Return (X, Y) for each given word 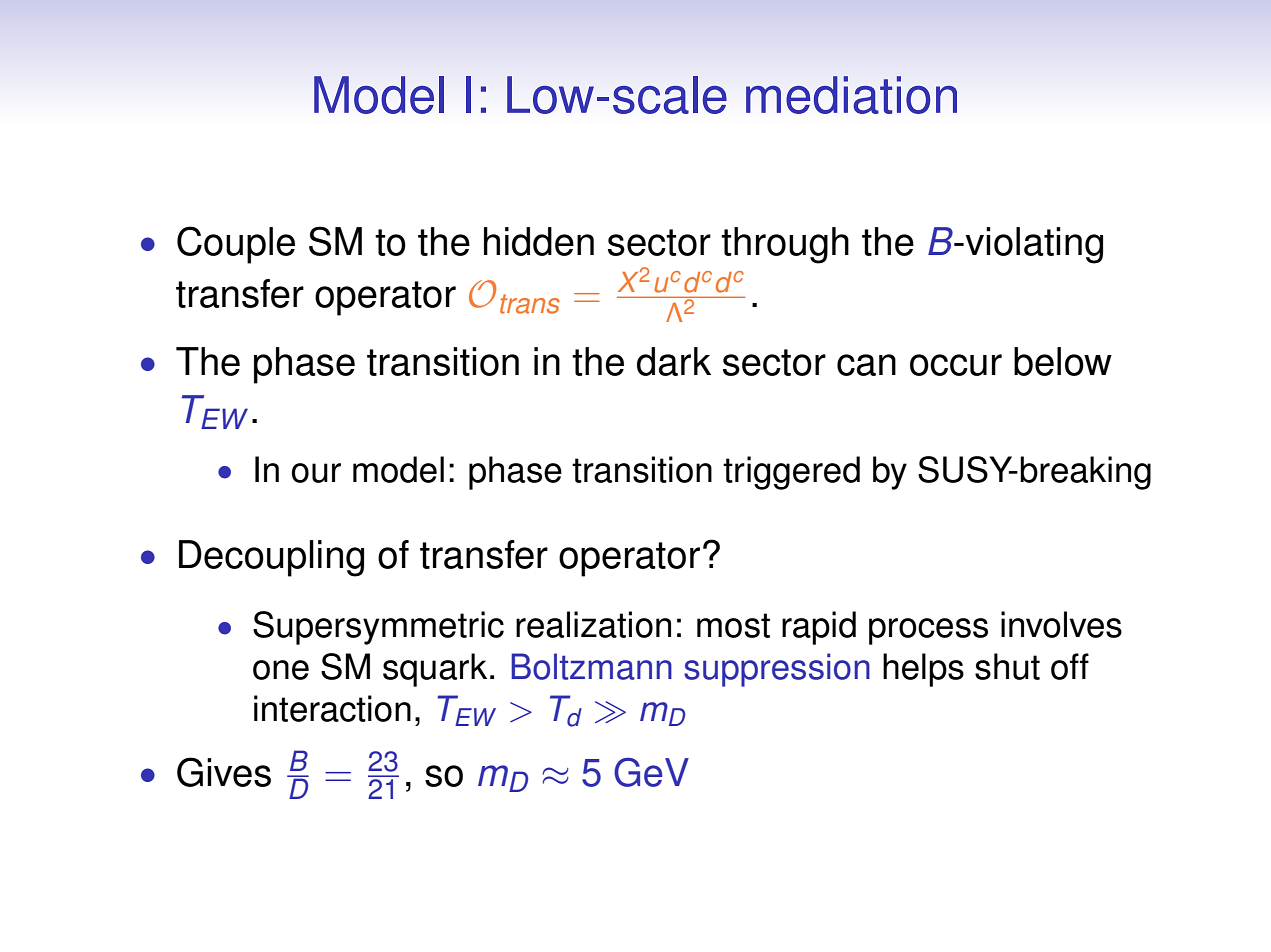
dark (674, 361)
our (316, 473)
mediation (851, 95)
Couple (236, 245)
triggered (791, 473)
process (928, 631)
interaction (332, 708)
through (785, 245)
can (866, 365)
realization (593, 624)
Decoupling (271, 558)
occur (956, 365)
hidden (539, 241)
